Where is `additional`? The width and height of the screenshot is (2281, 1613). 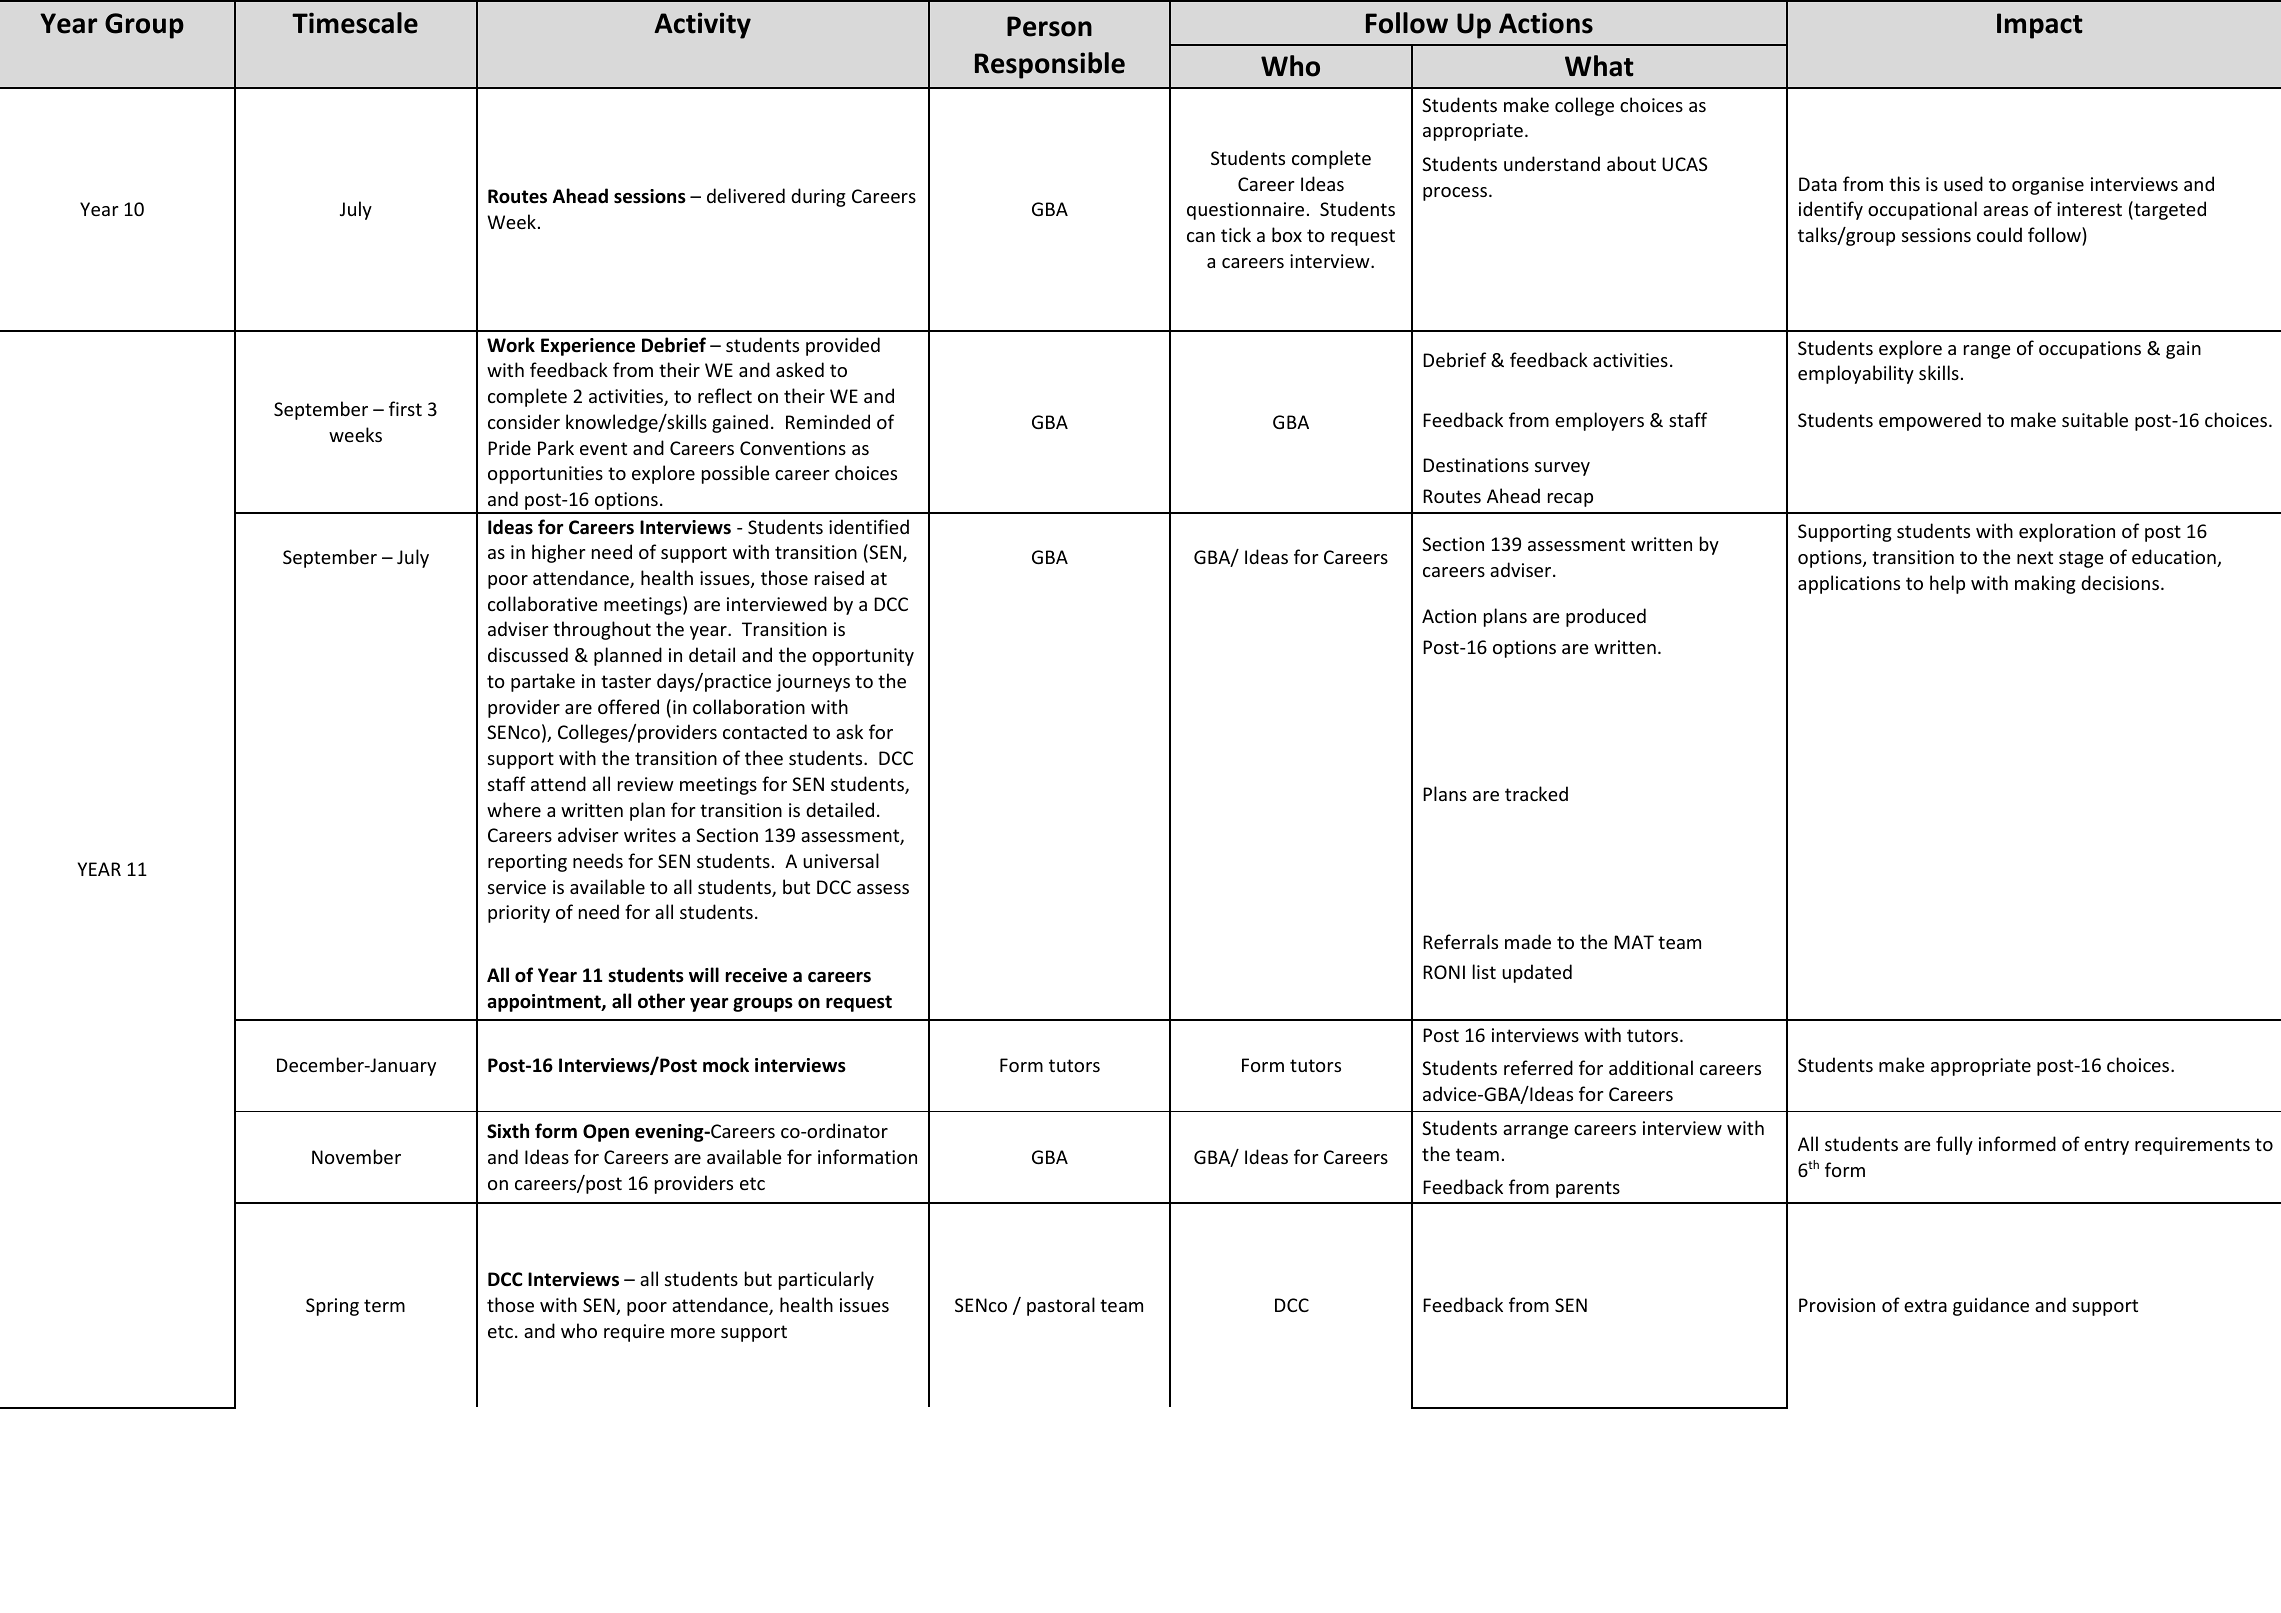 additional is located at coordinates (1651, 1067).
